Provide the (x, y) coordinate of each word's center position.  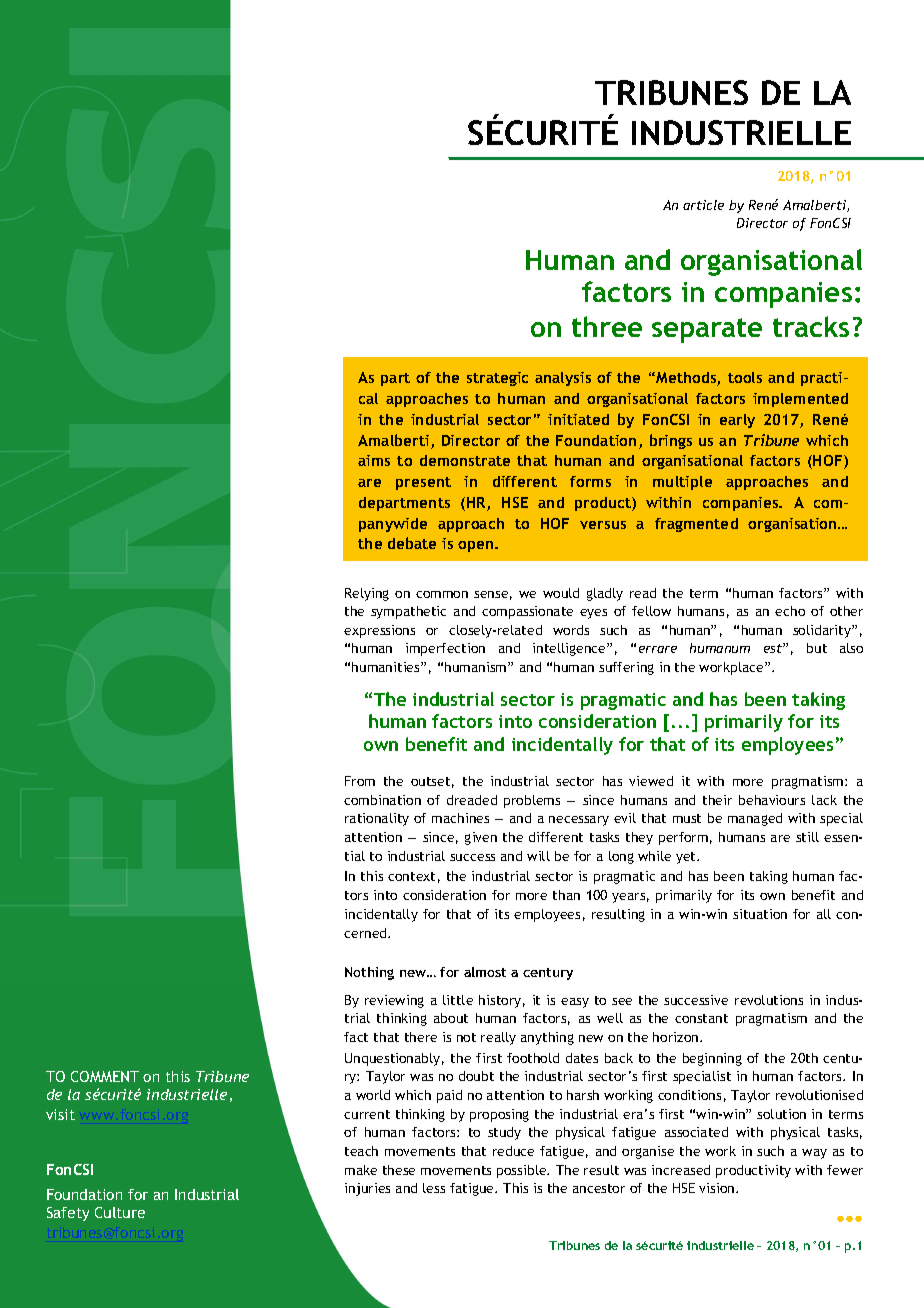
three (607, 326)
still (807, 837)
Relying (367, 594)
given (481, 838)
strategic (497, 379)
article (703, 205)
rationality (377, 819)
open (477, 546)
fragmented (696, 525)
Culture (120, 1212)
